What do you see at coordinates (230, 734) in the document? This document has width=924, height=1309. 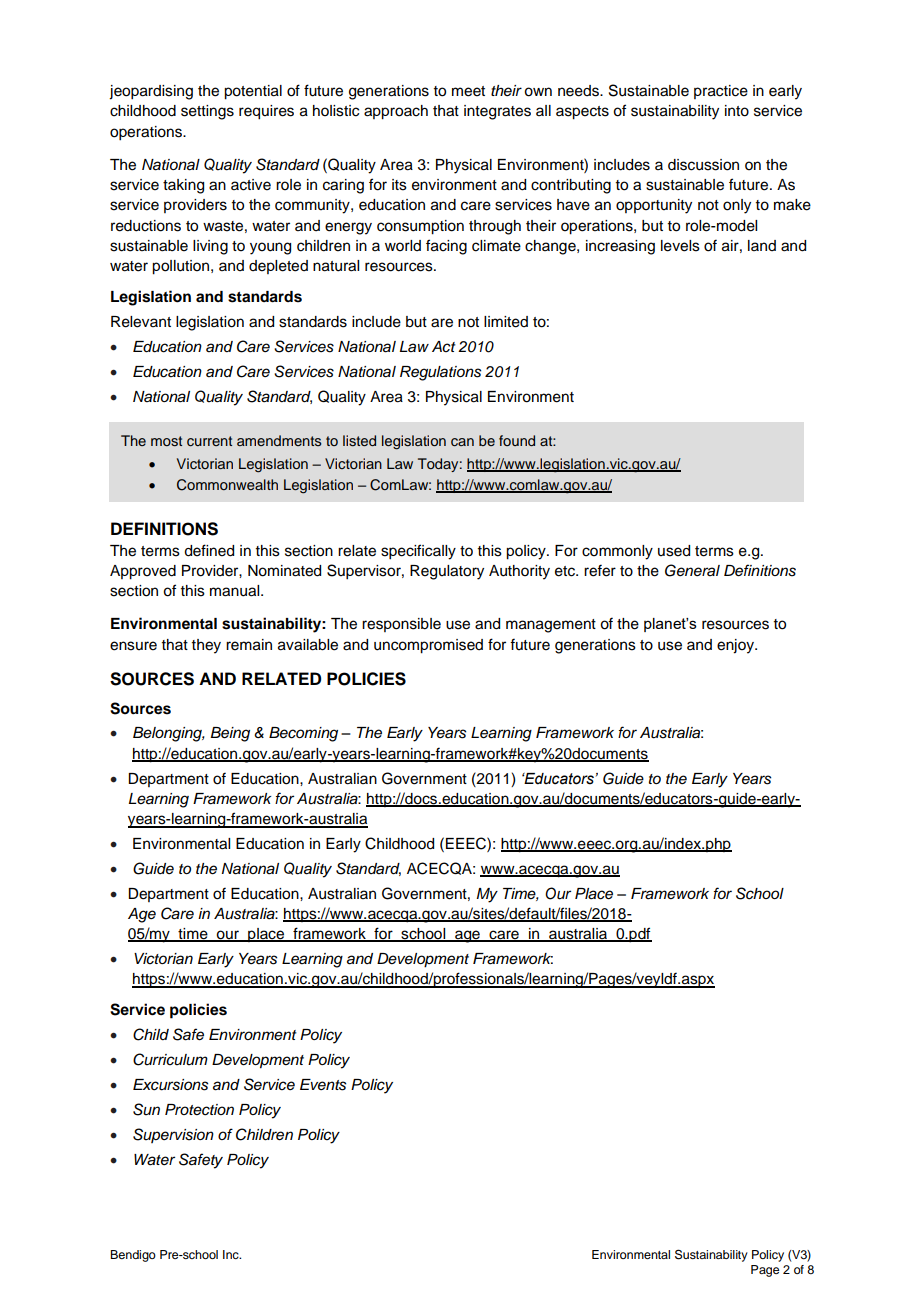 I see `Being` at bounding box center [230, 734].
